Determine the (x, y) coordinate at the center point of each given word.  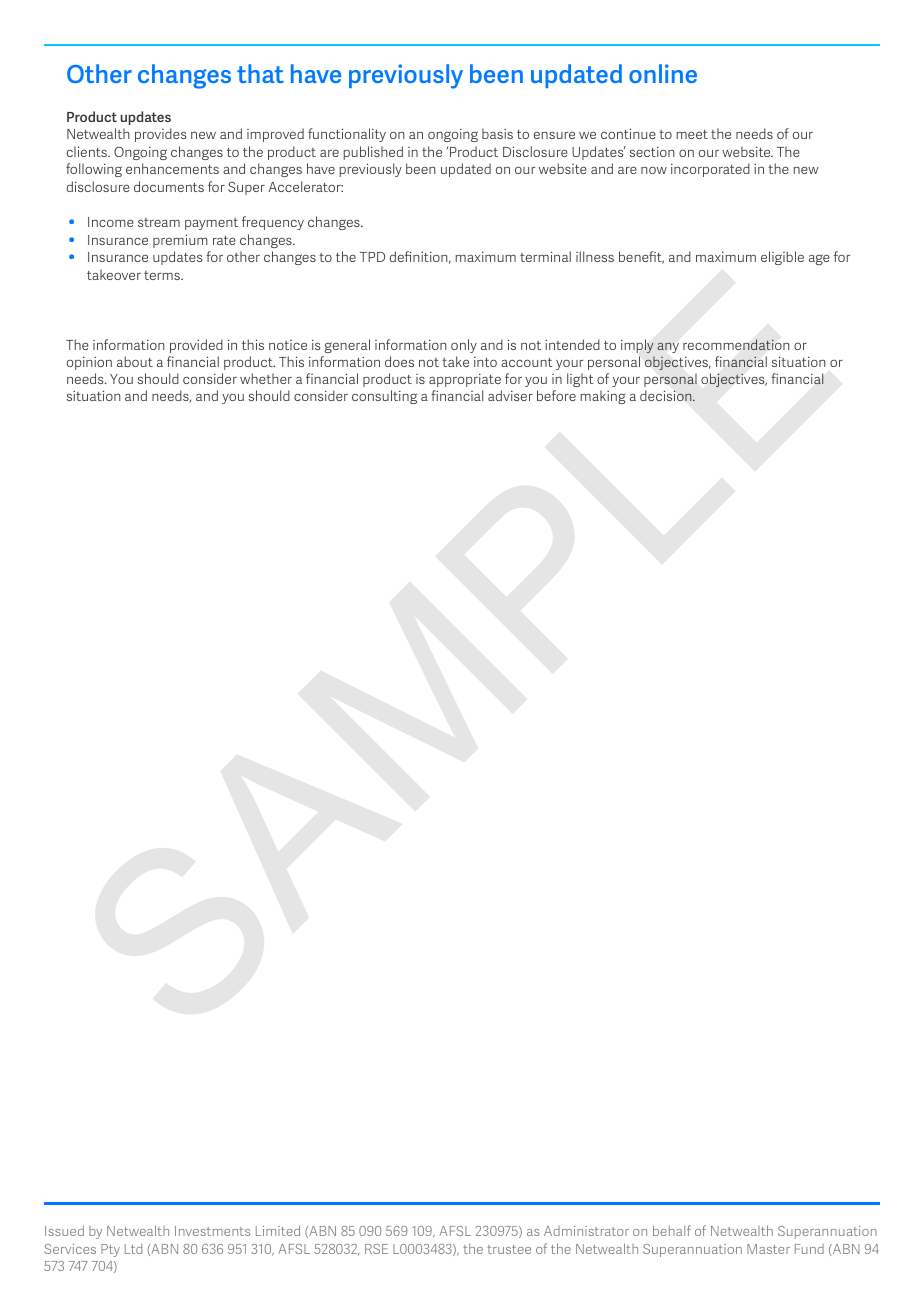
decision (667, 395)
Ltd (133, 1249)
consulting (384, 397)
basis (497, 133)
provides (160, 135)
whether (266, 378)
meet (692, 134)
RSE (376, 1249)
